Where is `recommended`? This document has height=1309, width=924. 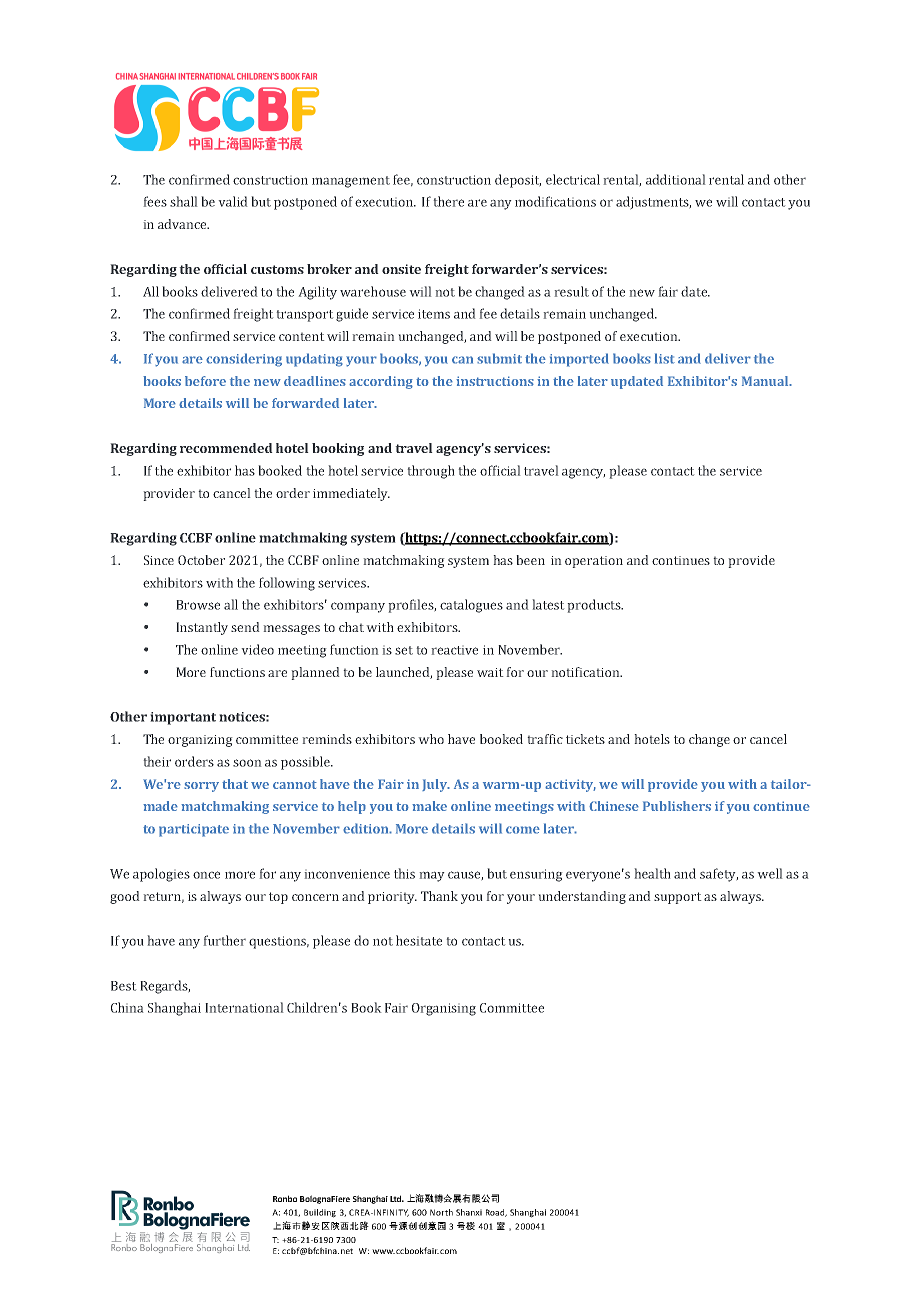
recommended is located at coordinates (226, 448).
